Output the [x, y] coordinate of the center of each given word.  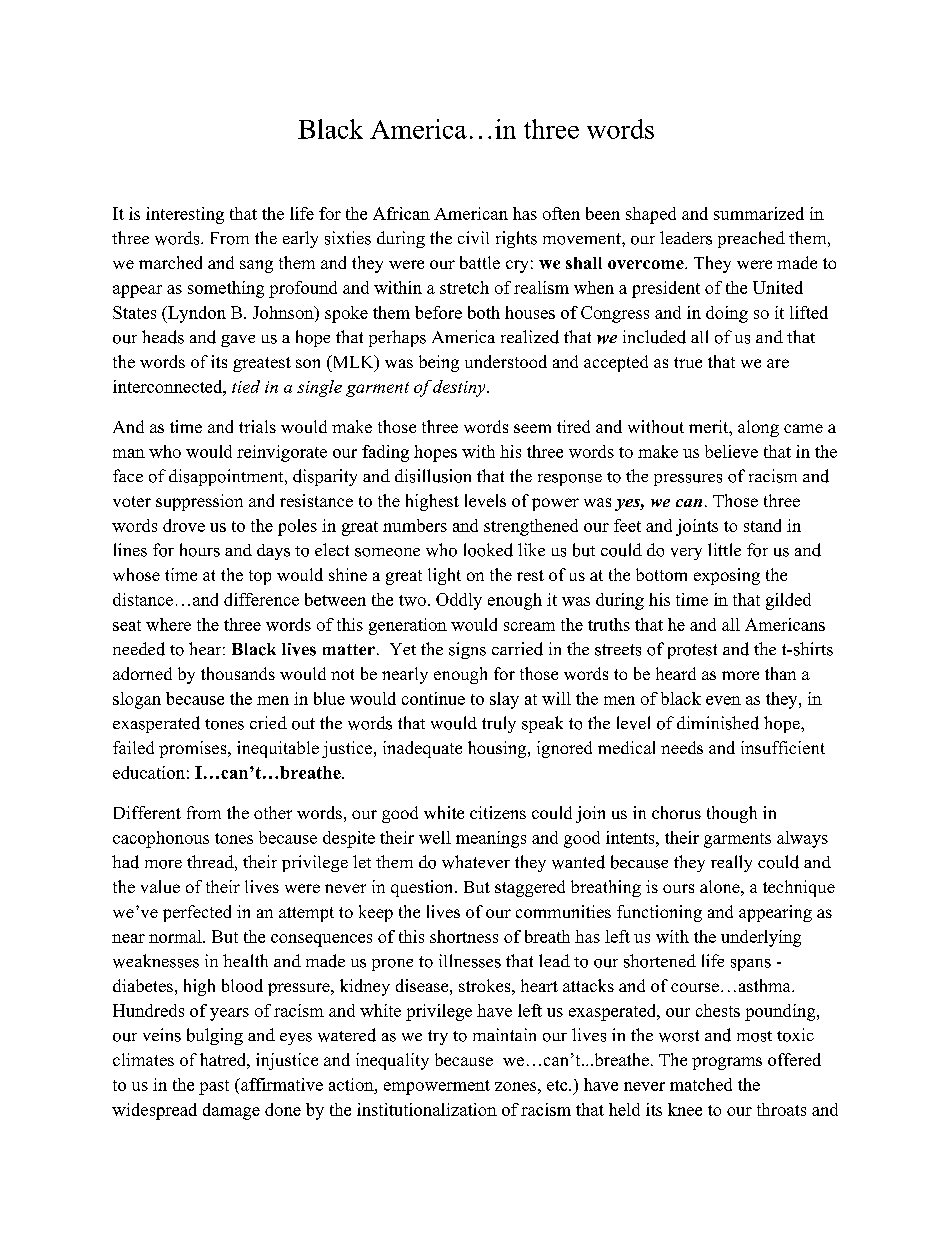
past [214, 1087]
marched [170, 262]
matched [701, 1084]
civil [473, 237]
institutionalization [427, 1109]
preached [751, 239]
